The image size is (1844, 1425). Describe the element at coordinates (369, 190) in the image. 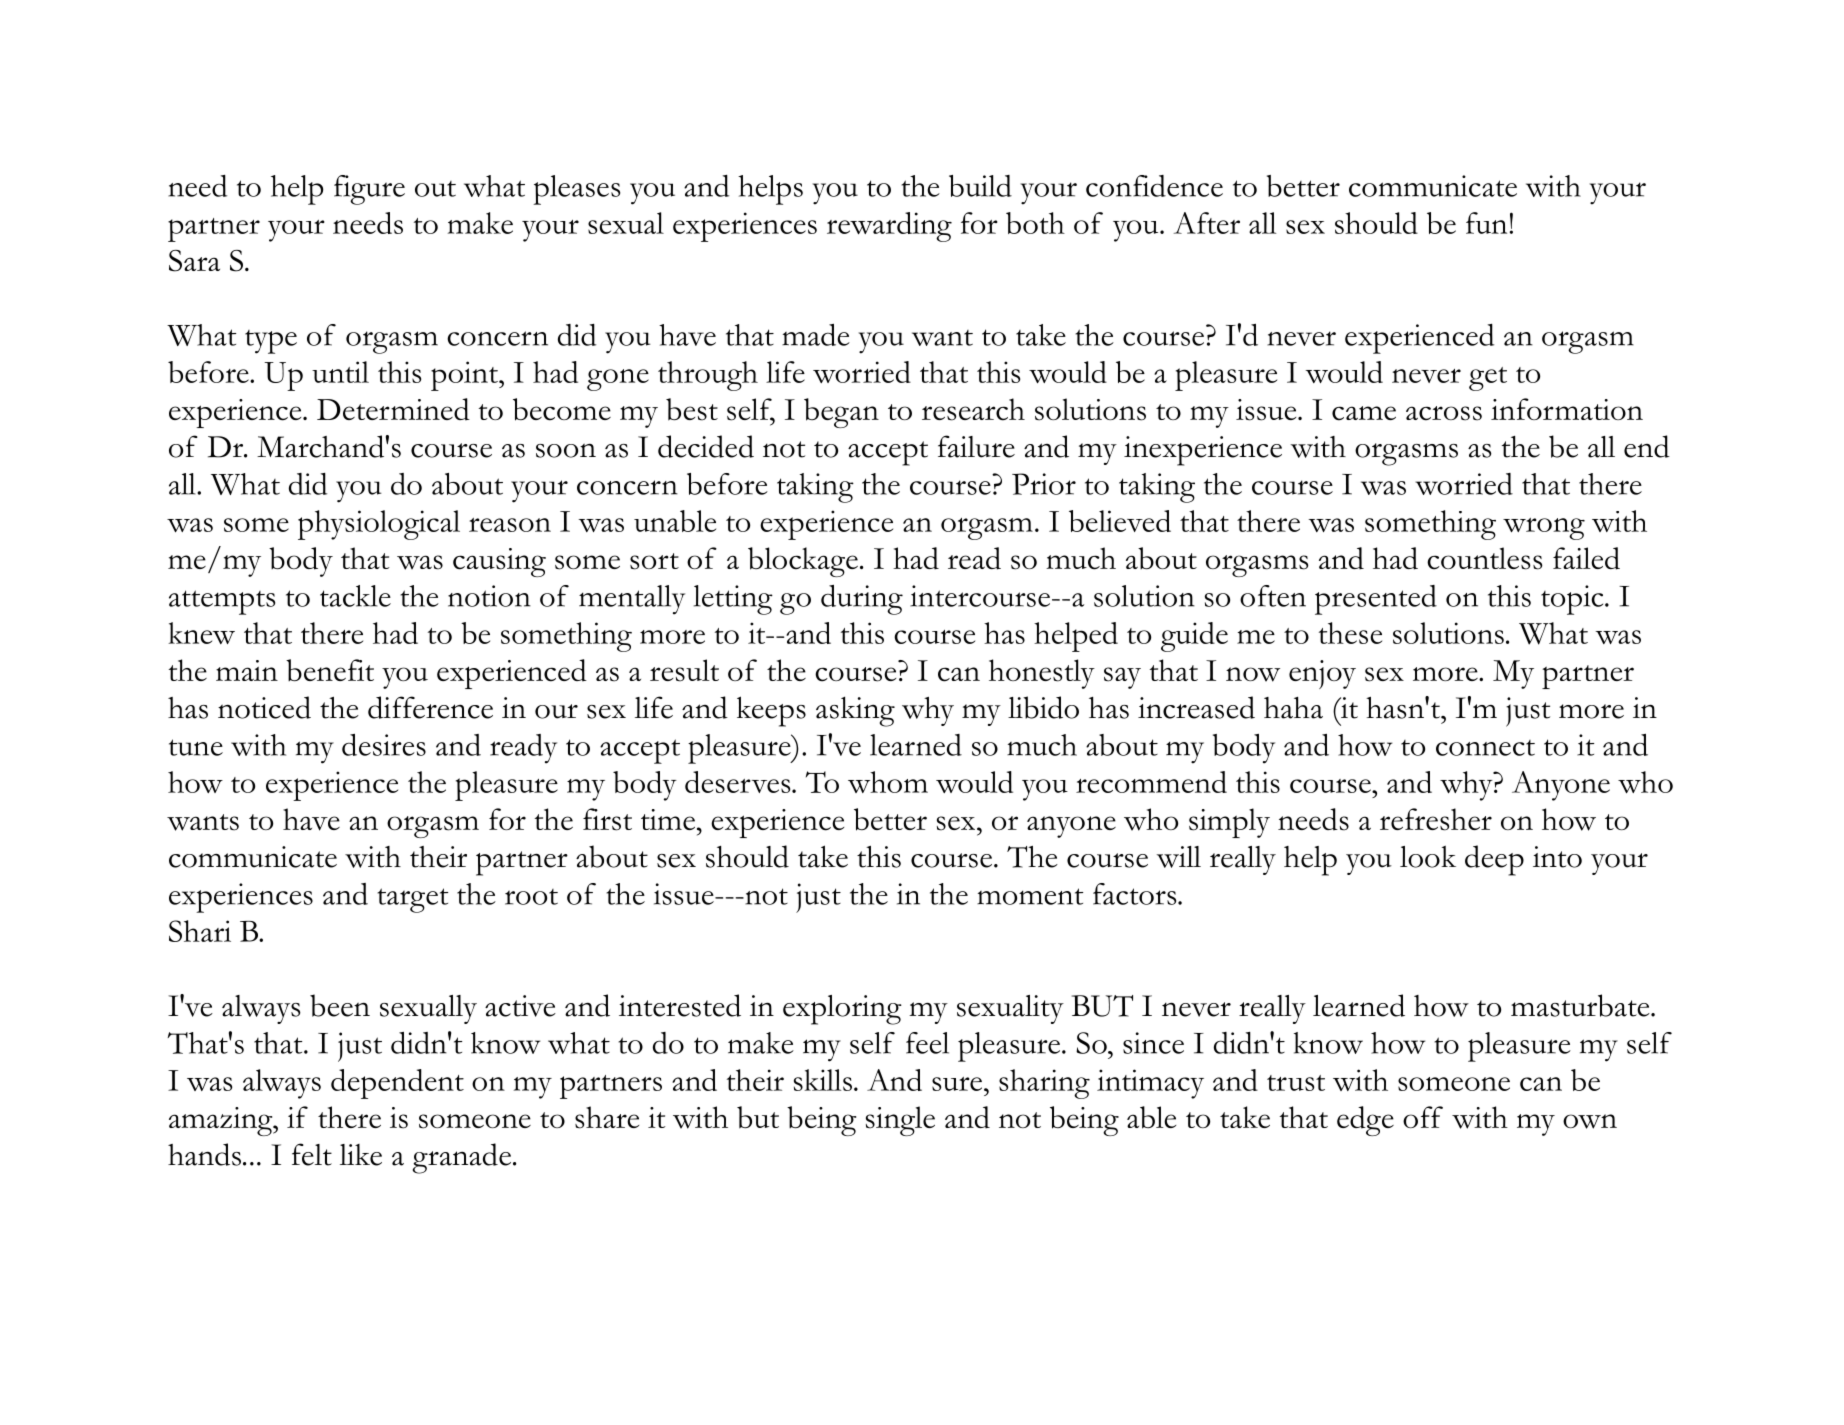

I see `figure` at that location.
